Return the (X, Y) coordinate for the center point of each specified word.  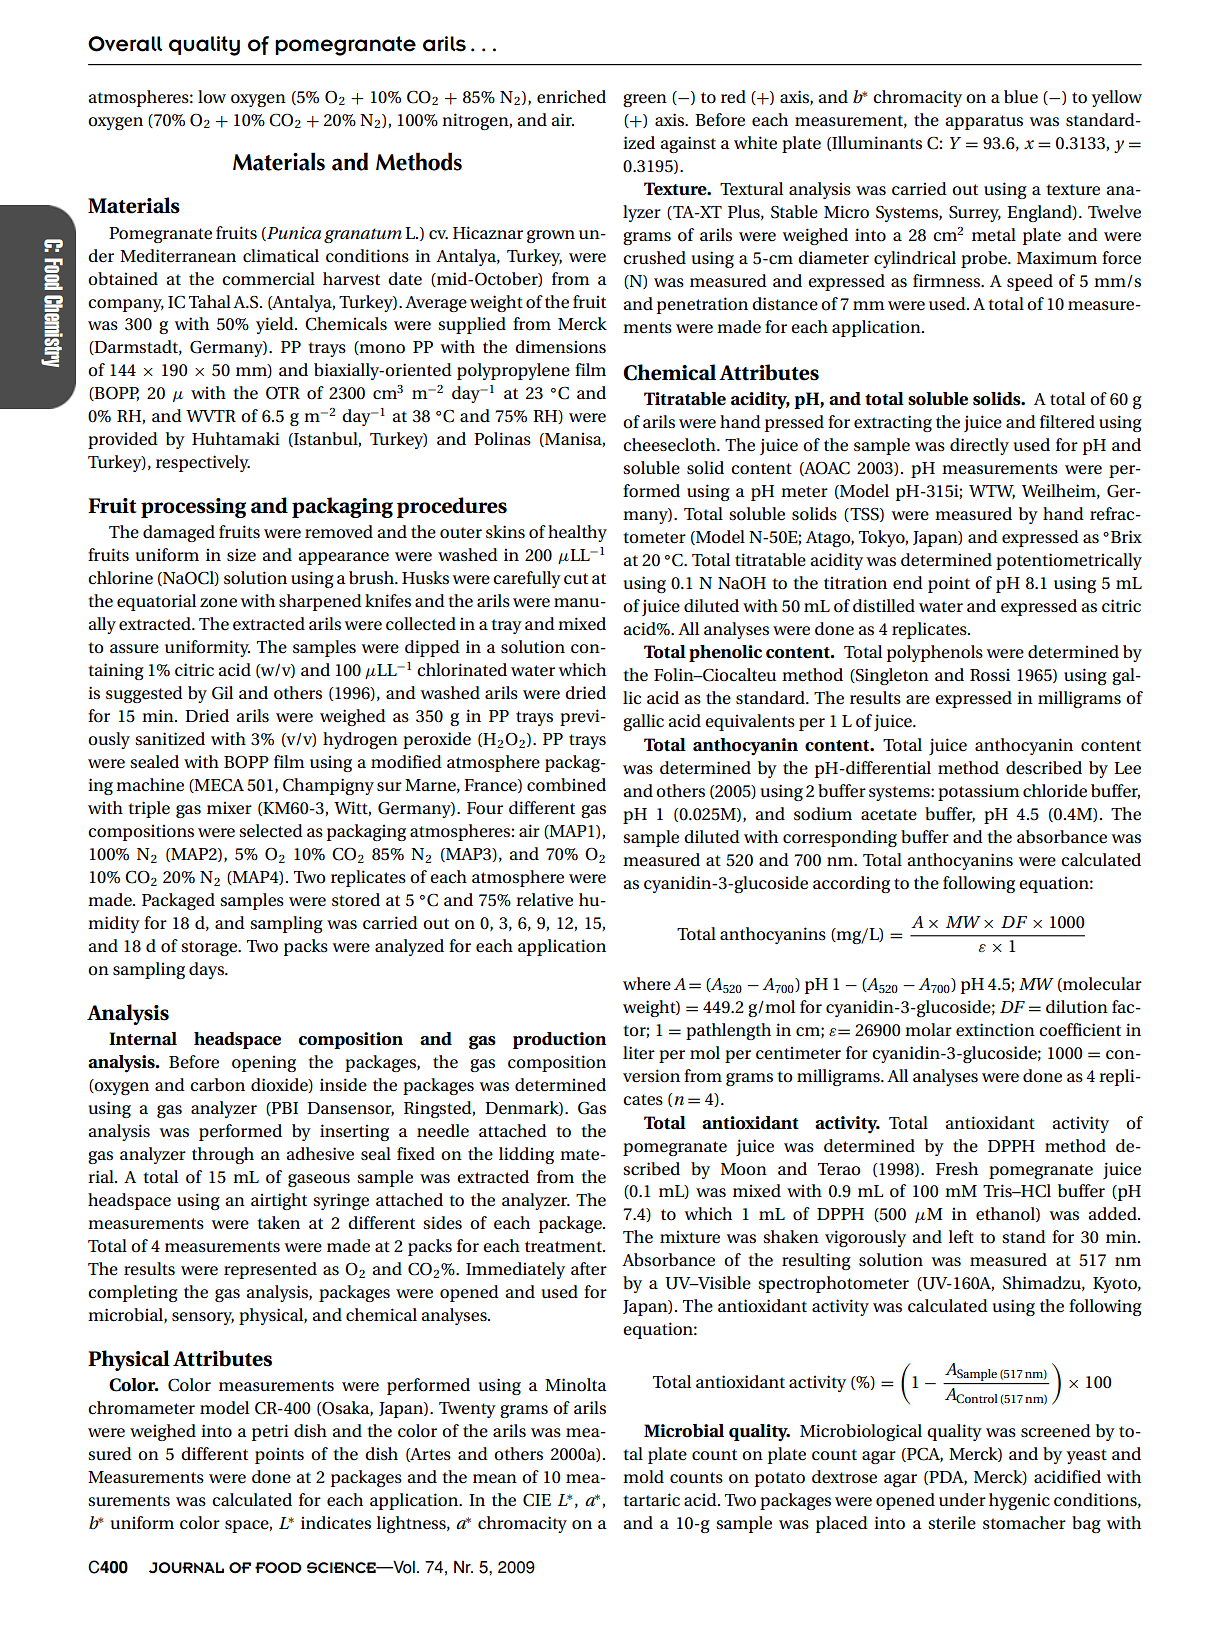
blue (1021, 97)
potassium (979, 792)
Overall (125, 44)
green (645, 100)
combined (566, 785)
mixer (229, 808)
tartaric (651, 1500)
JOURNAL (186, 1568)
